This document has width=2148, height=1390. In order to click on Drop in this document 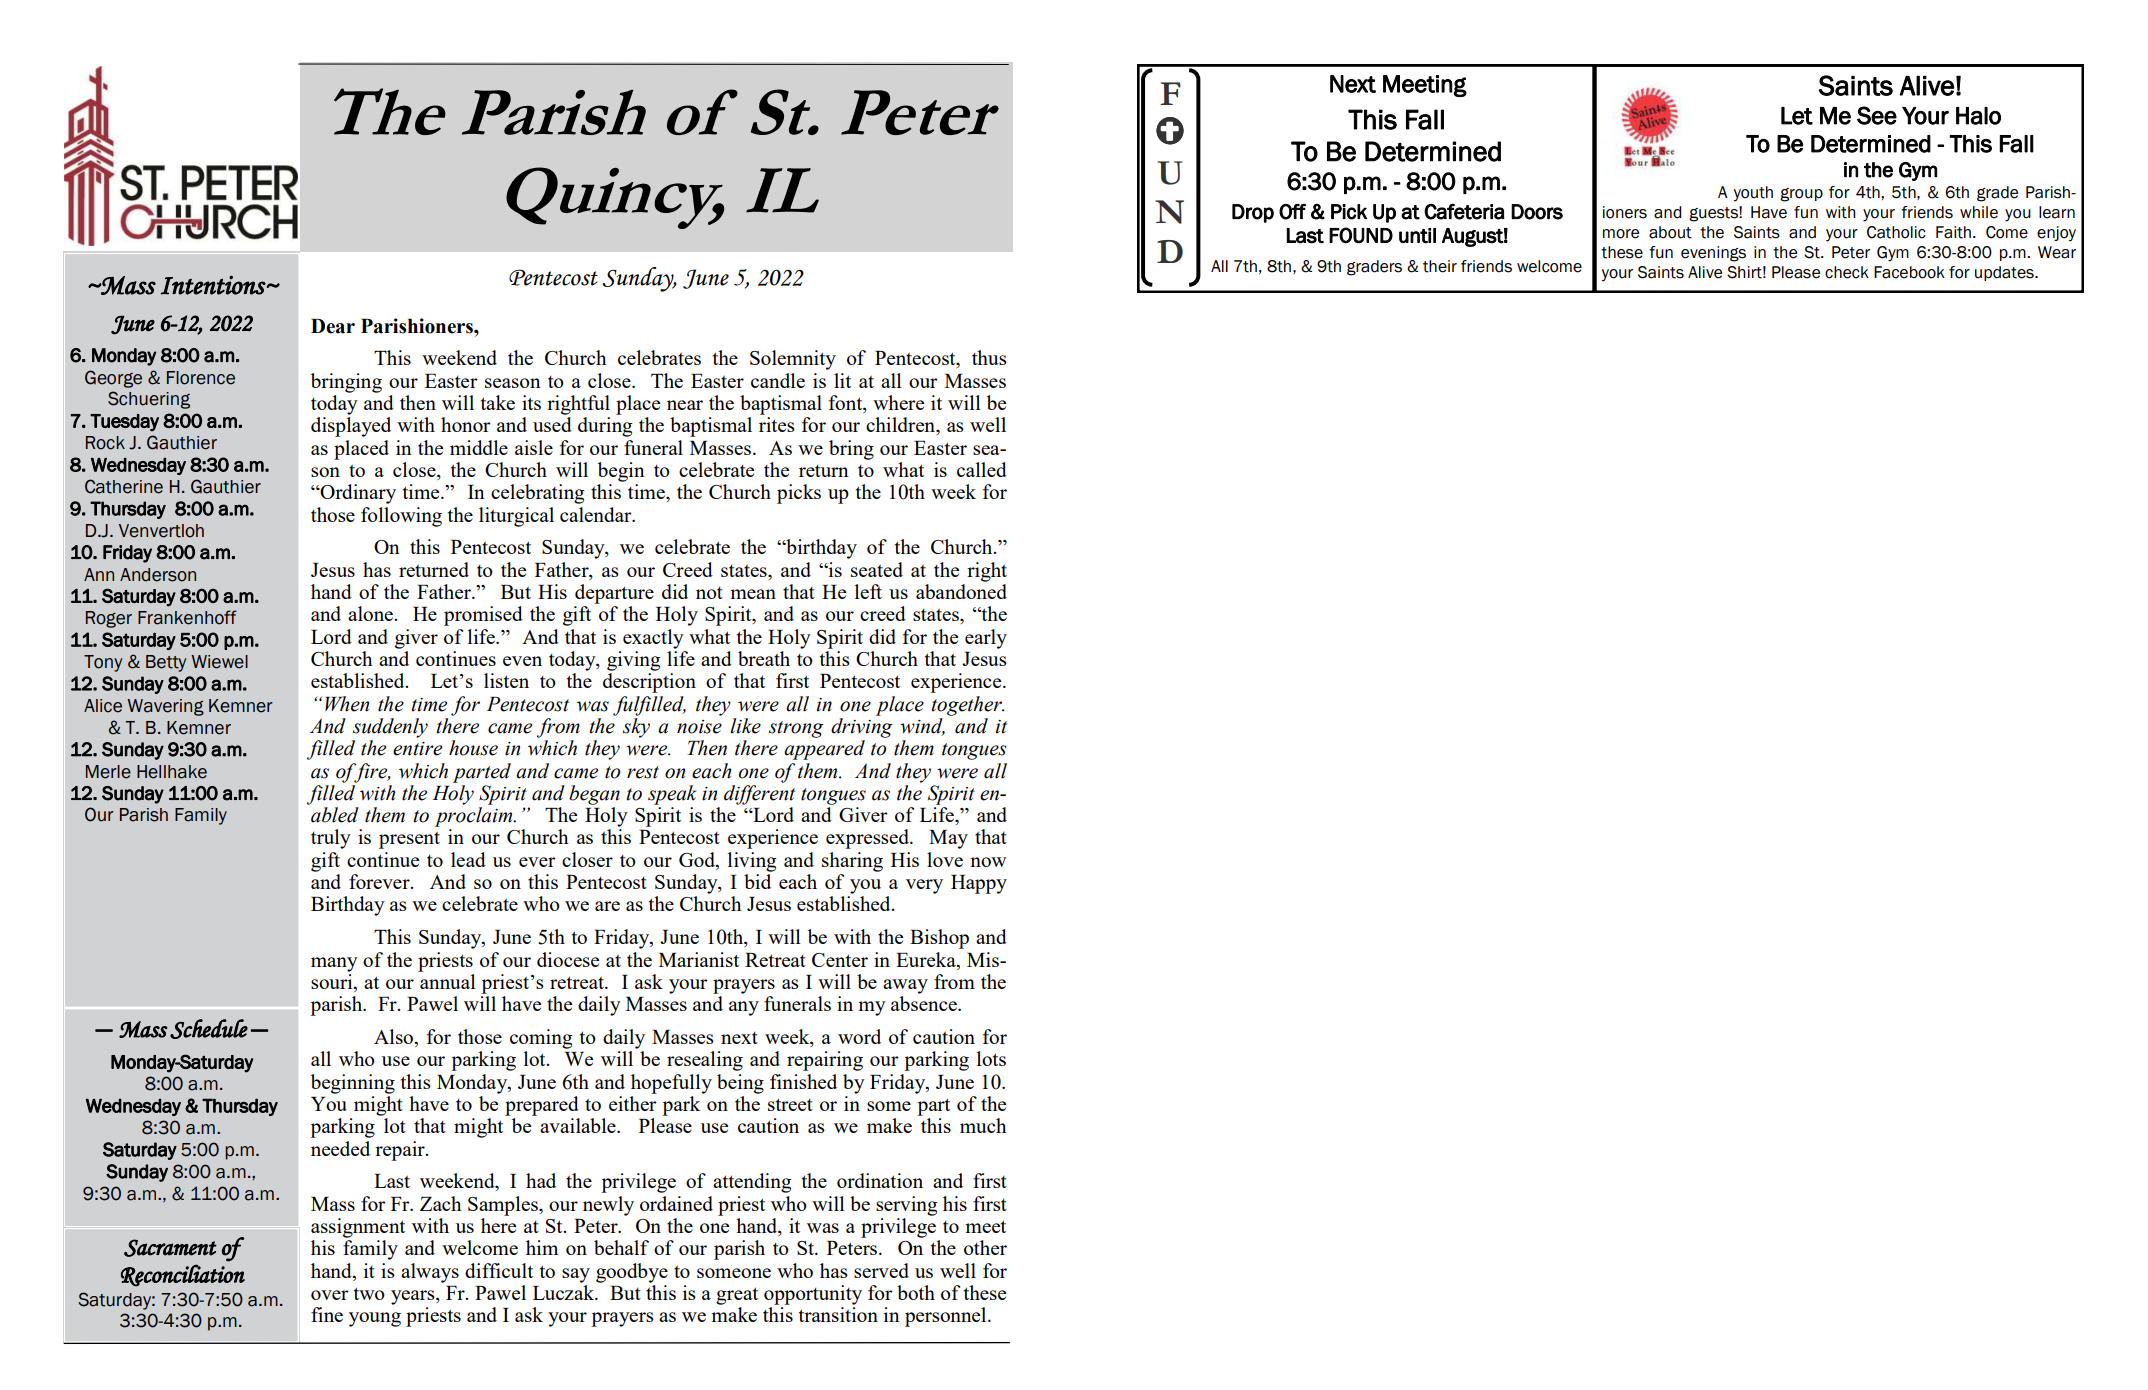, I will do `click(1253, 213)`.
